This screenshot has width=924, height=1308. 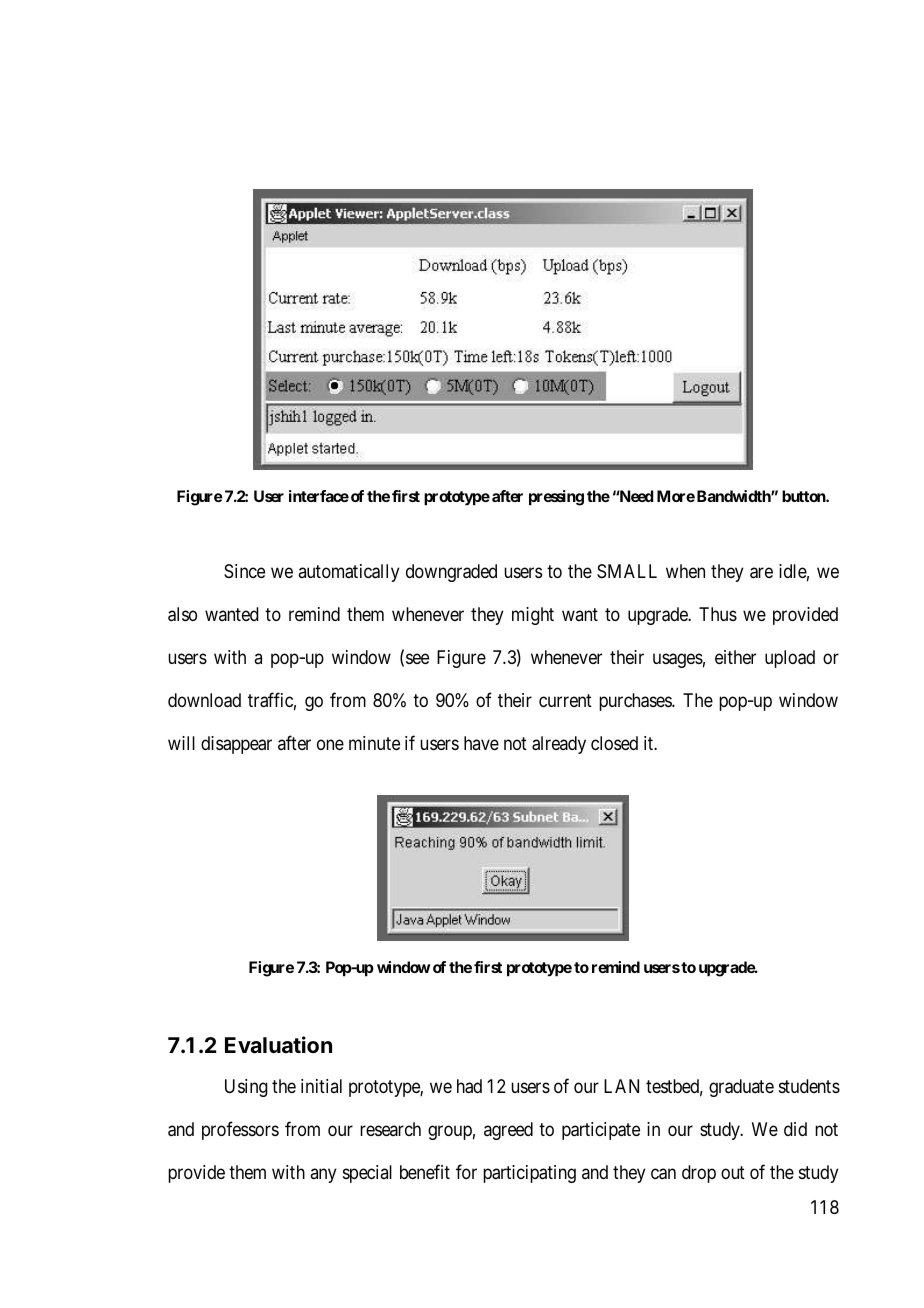 I want to click on had, so click(x=469, y=1086).
